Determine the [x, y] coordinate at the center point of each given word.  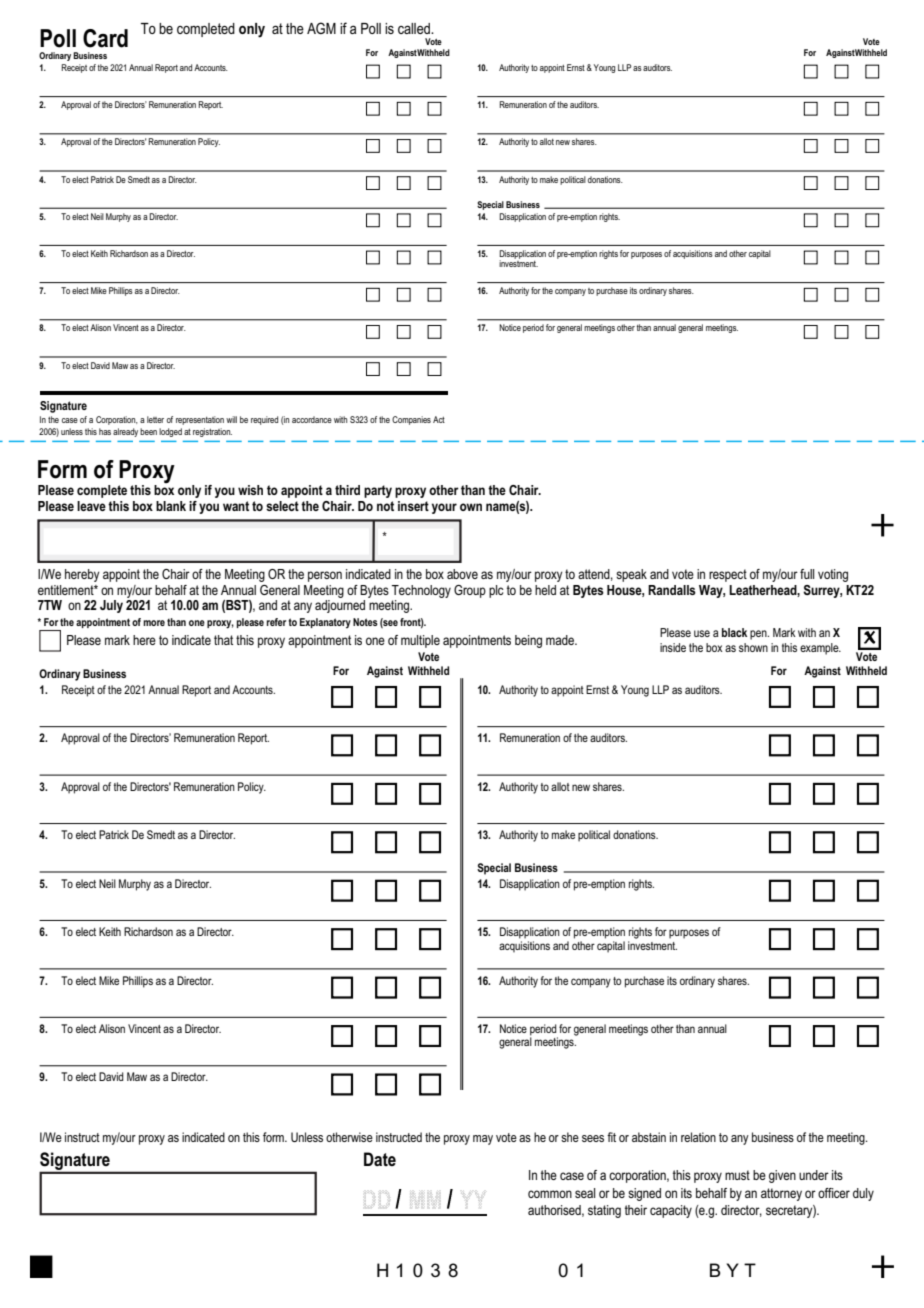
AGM [321, 28]
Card [105, 38]
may [483, 1140]
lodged [170, 432]
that [223, 640]
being [528, 641]
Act [439, 419]
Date [380, 1159]
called [415, 28]
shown [753, 647]
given [782, 1176]
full [807, 574]
